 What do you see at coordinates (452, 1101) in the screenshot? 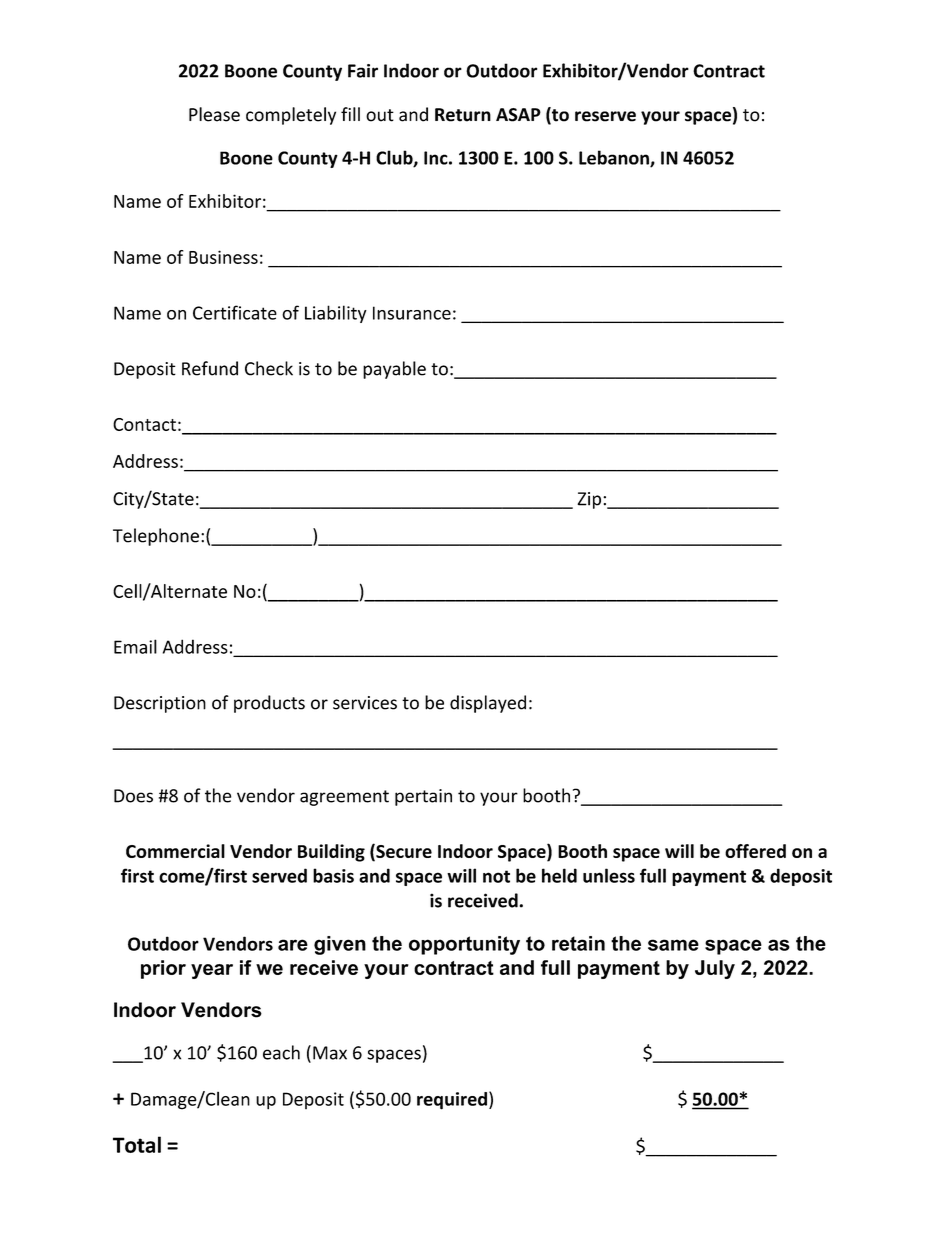
I see `required` at bounding box center [452, 1101].
